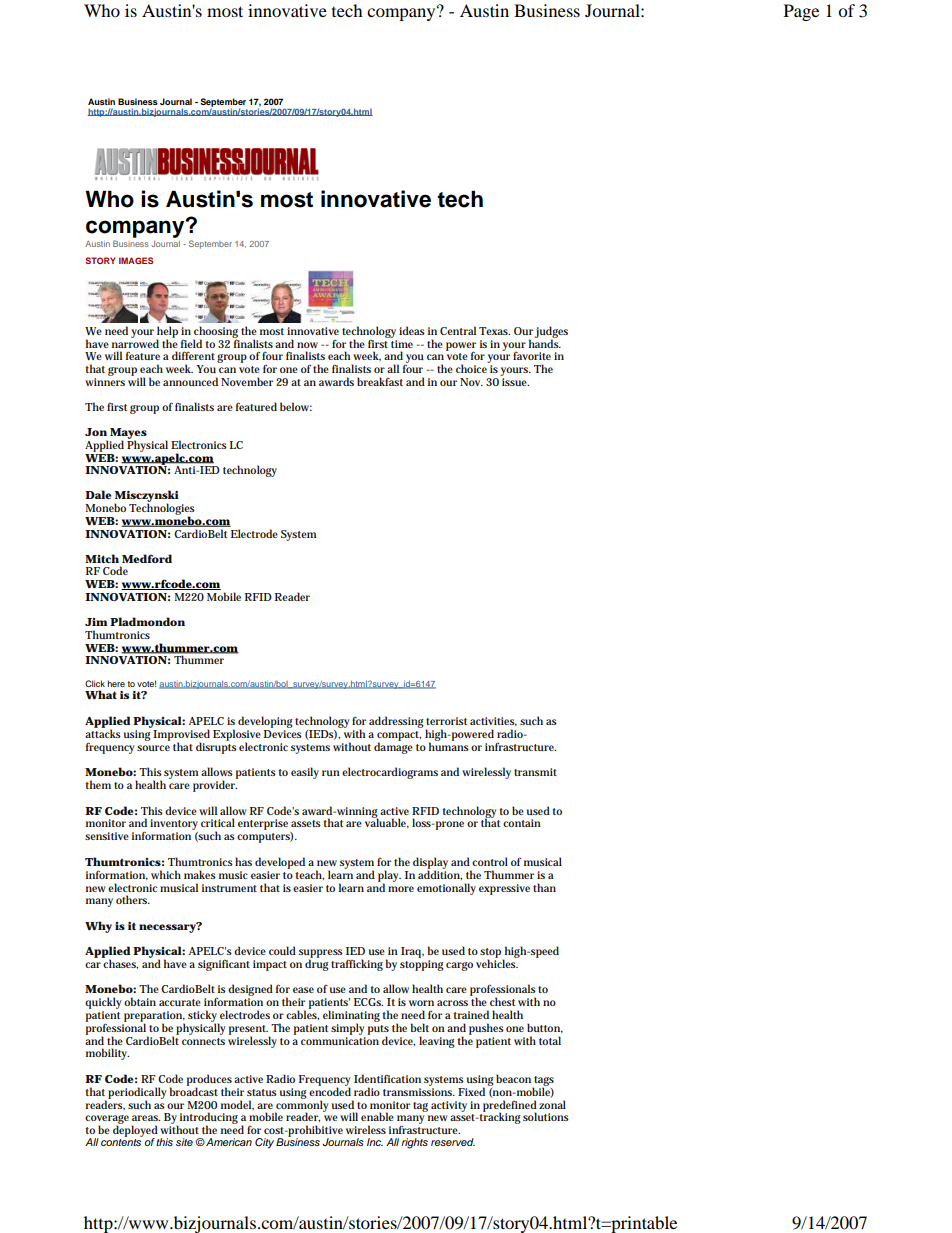  Describe the element at coordinates (535, 772) in the page. I see `transmit` at that location.
